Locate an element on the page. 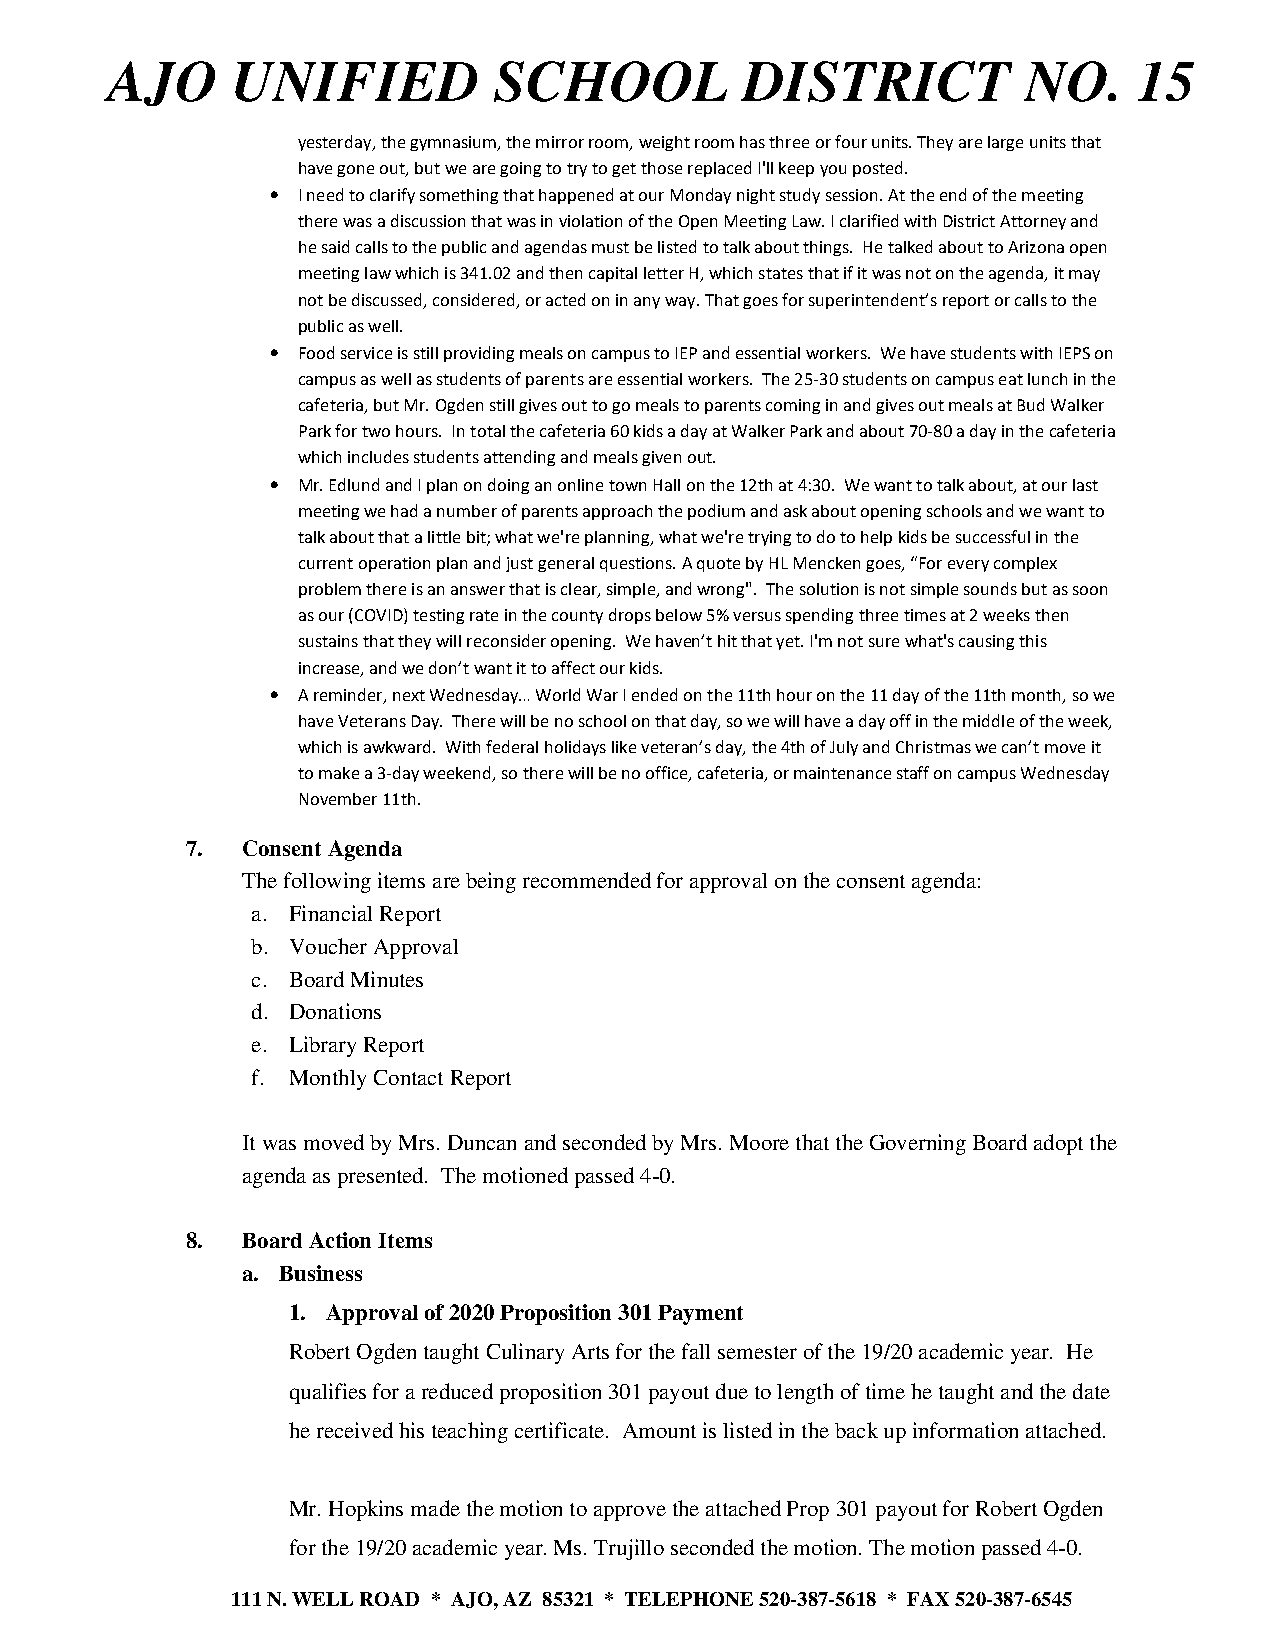 This page has height=1638, width=1266. weight is located at coordinates (664, 143).
